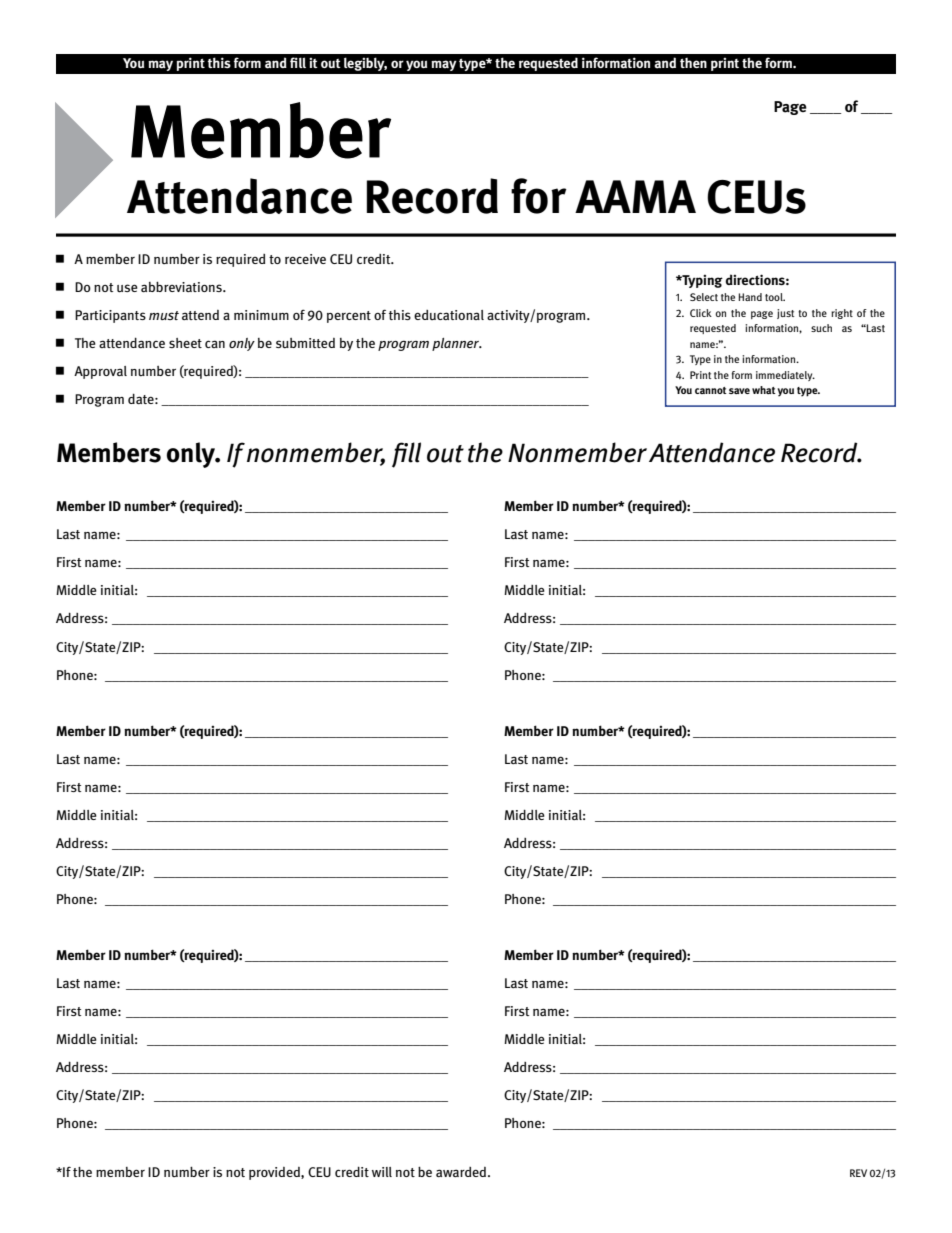 The image size is (952, 1233). Describe the element at coordinates (305, 259) in the document. I see `receive` at that location.
